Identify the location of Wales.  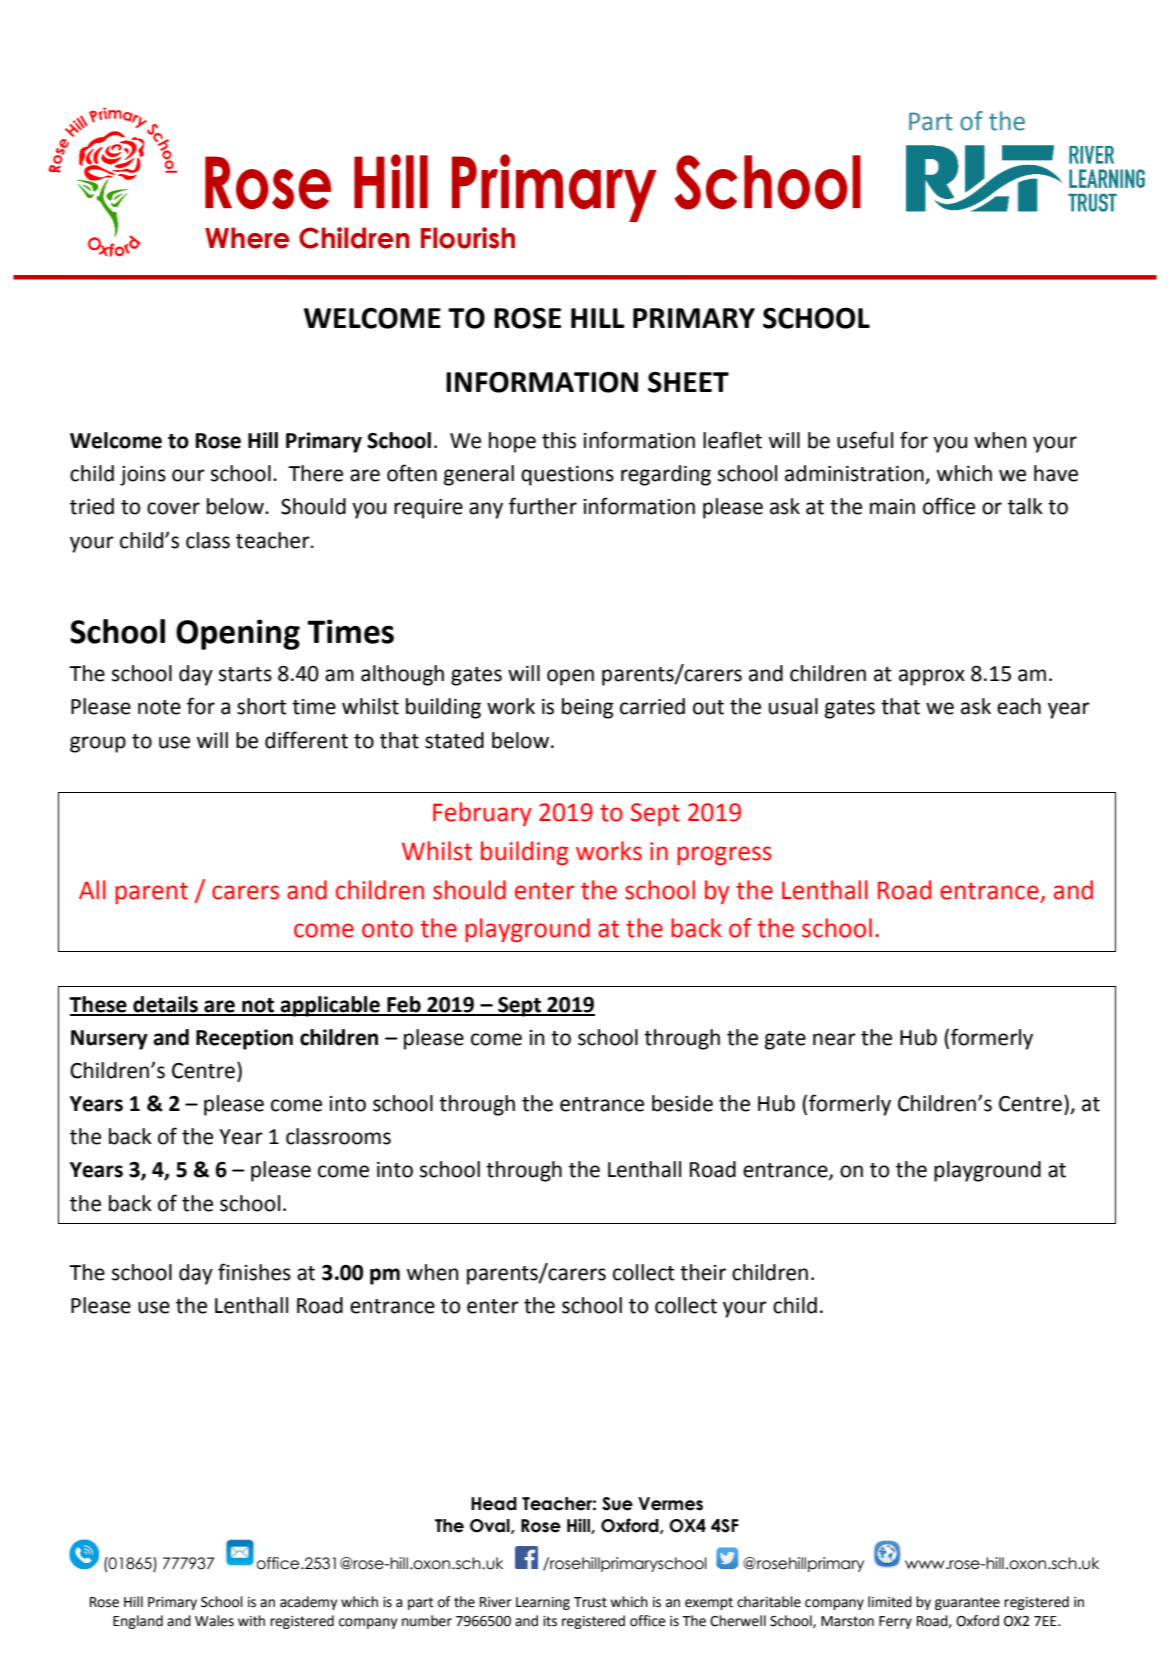
(214, 1621).
